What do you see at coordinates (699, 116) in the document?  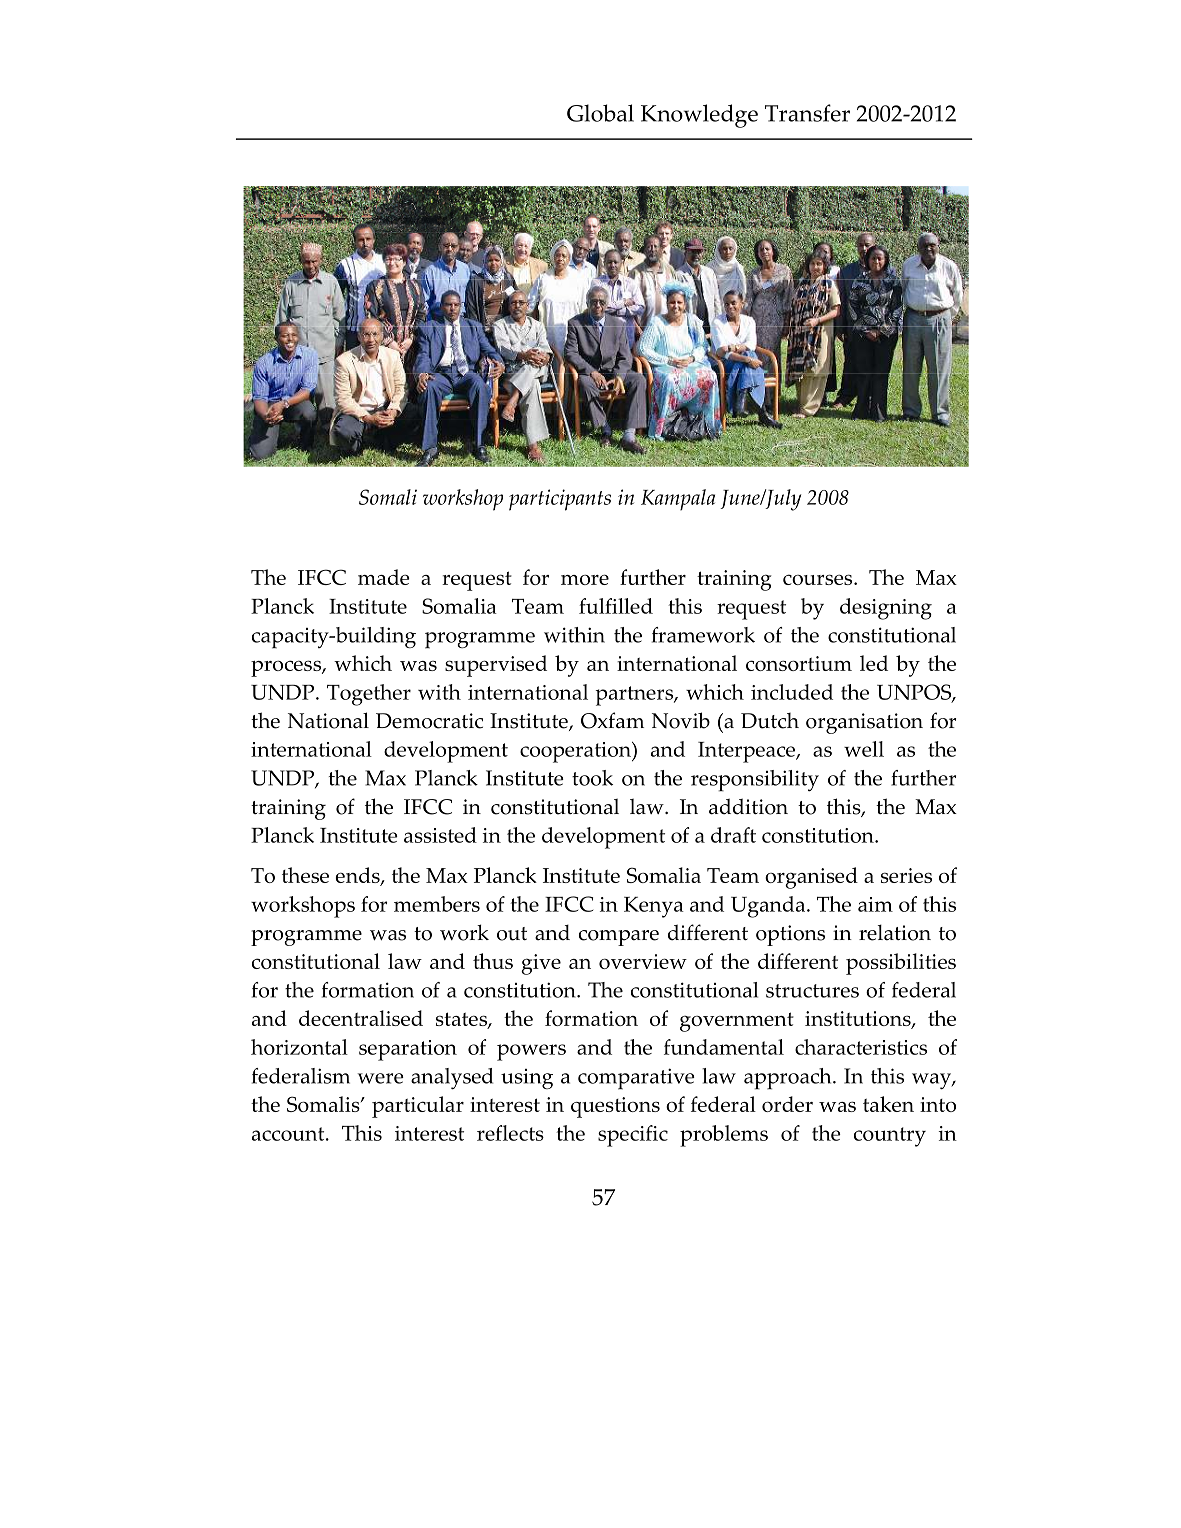 I see `Knowledge` at bounding box center [699, 116].
